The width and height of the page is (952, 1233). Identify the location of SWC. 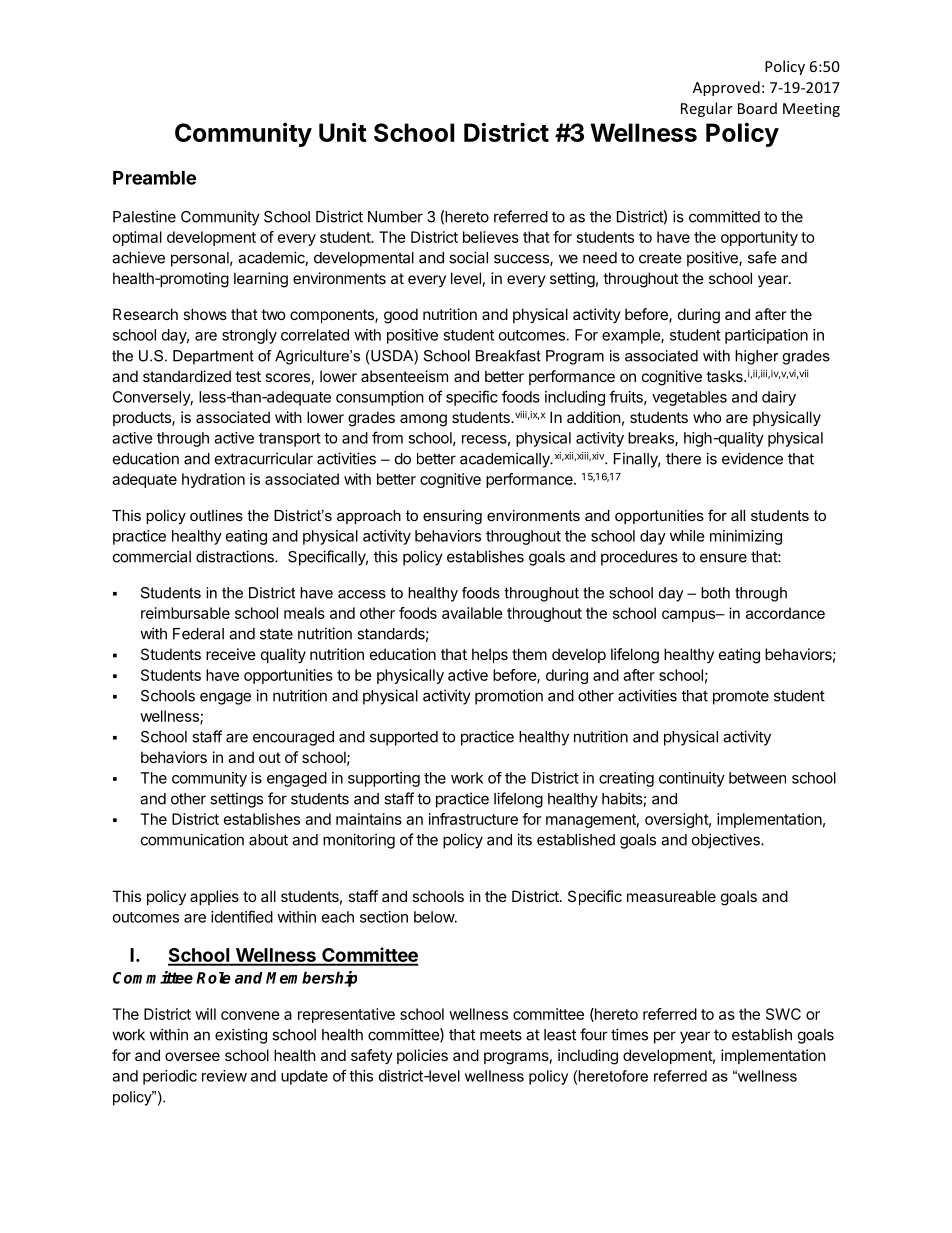
(783, 1014).
